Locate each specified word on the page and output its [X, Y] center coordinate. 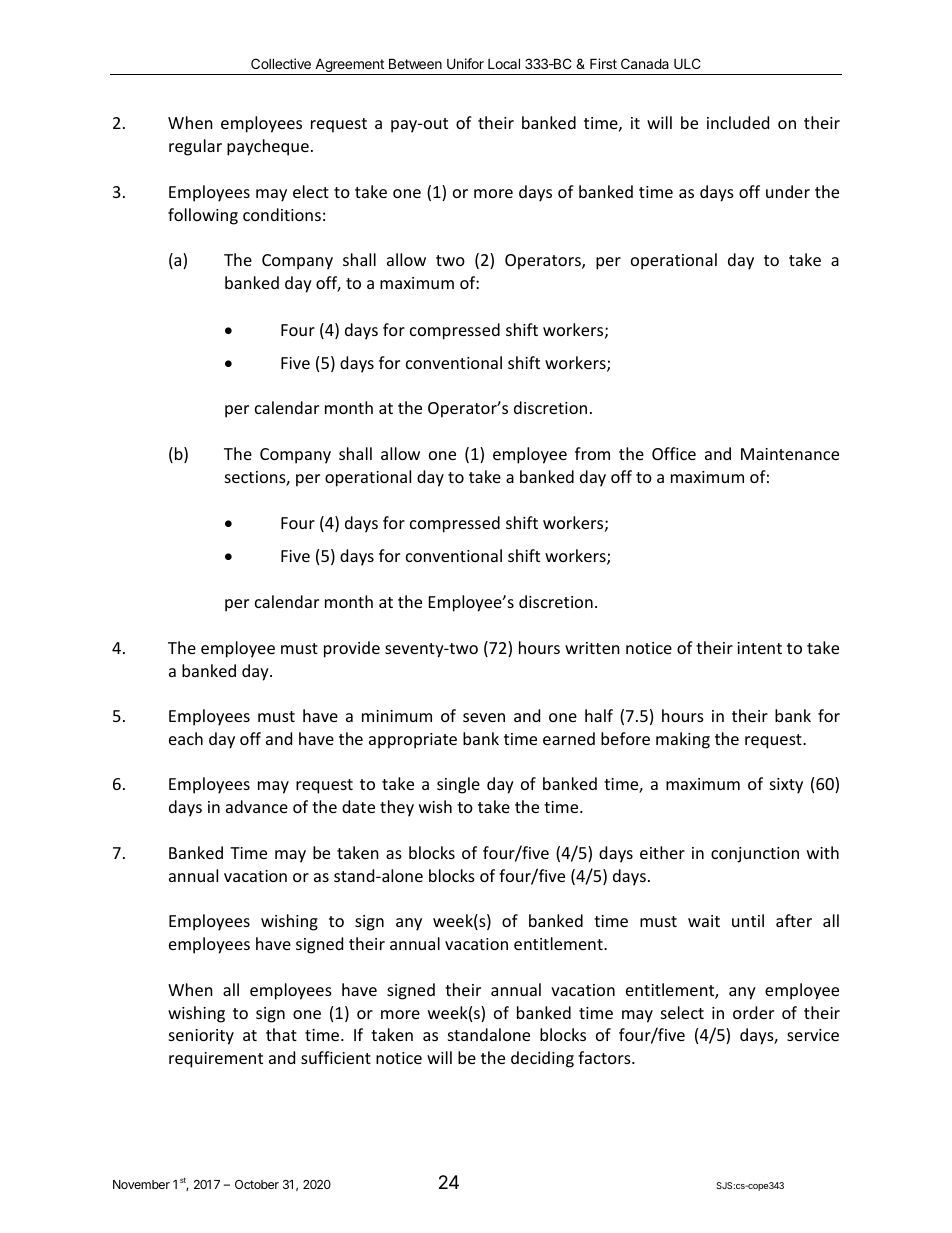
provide [352, 649]
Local [504, 63]
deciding [542, 1059]
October [257, 1184]
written [592, 648]
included [738, 122]
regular [195, 147]
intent [759, 648]
